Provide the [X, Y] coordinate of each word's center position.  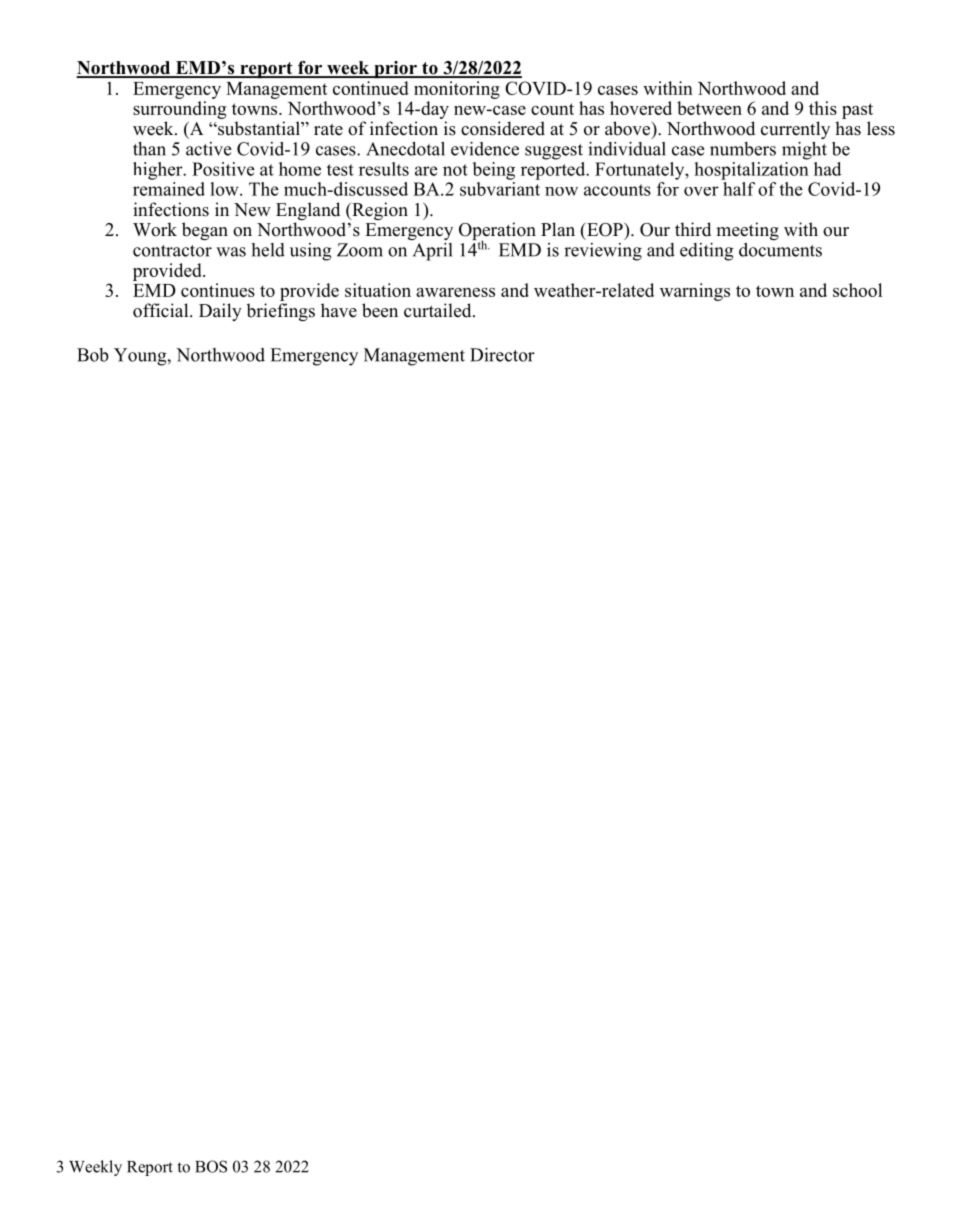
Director [502, 355]
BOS [211, 1166]
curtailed [439, 310]
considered [503, 128]
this [823, 108]
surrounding [179, 110]
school [857, 290]
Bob [93, 355]
